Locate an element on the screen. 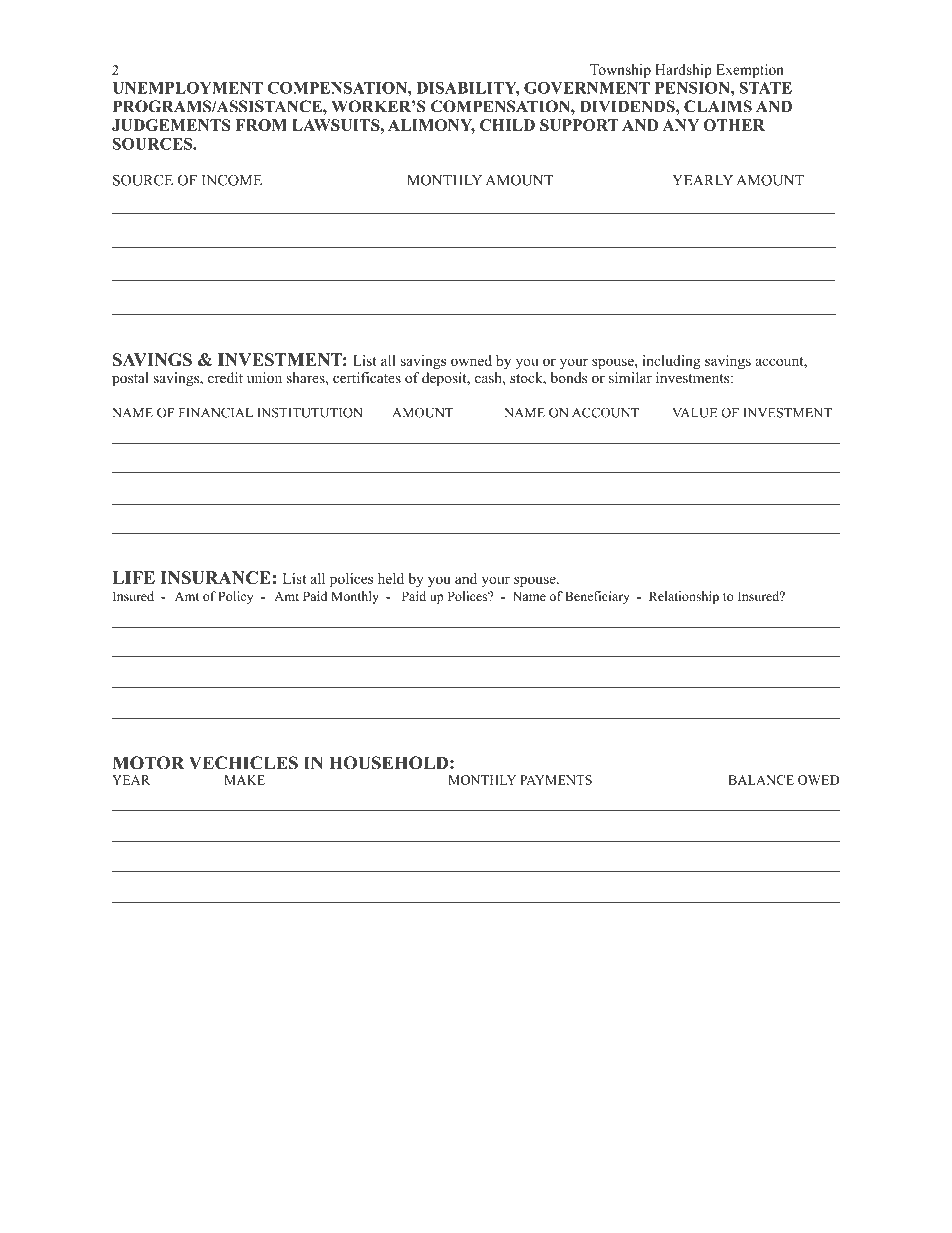 The width and height of the screenshot is (952, 1233). STATE is located at coordinates (765, 88).
